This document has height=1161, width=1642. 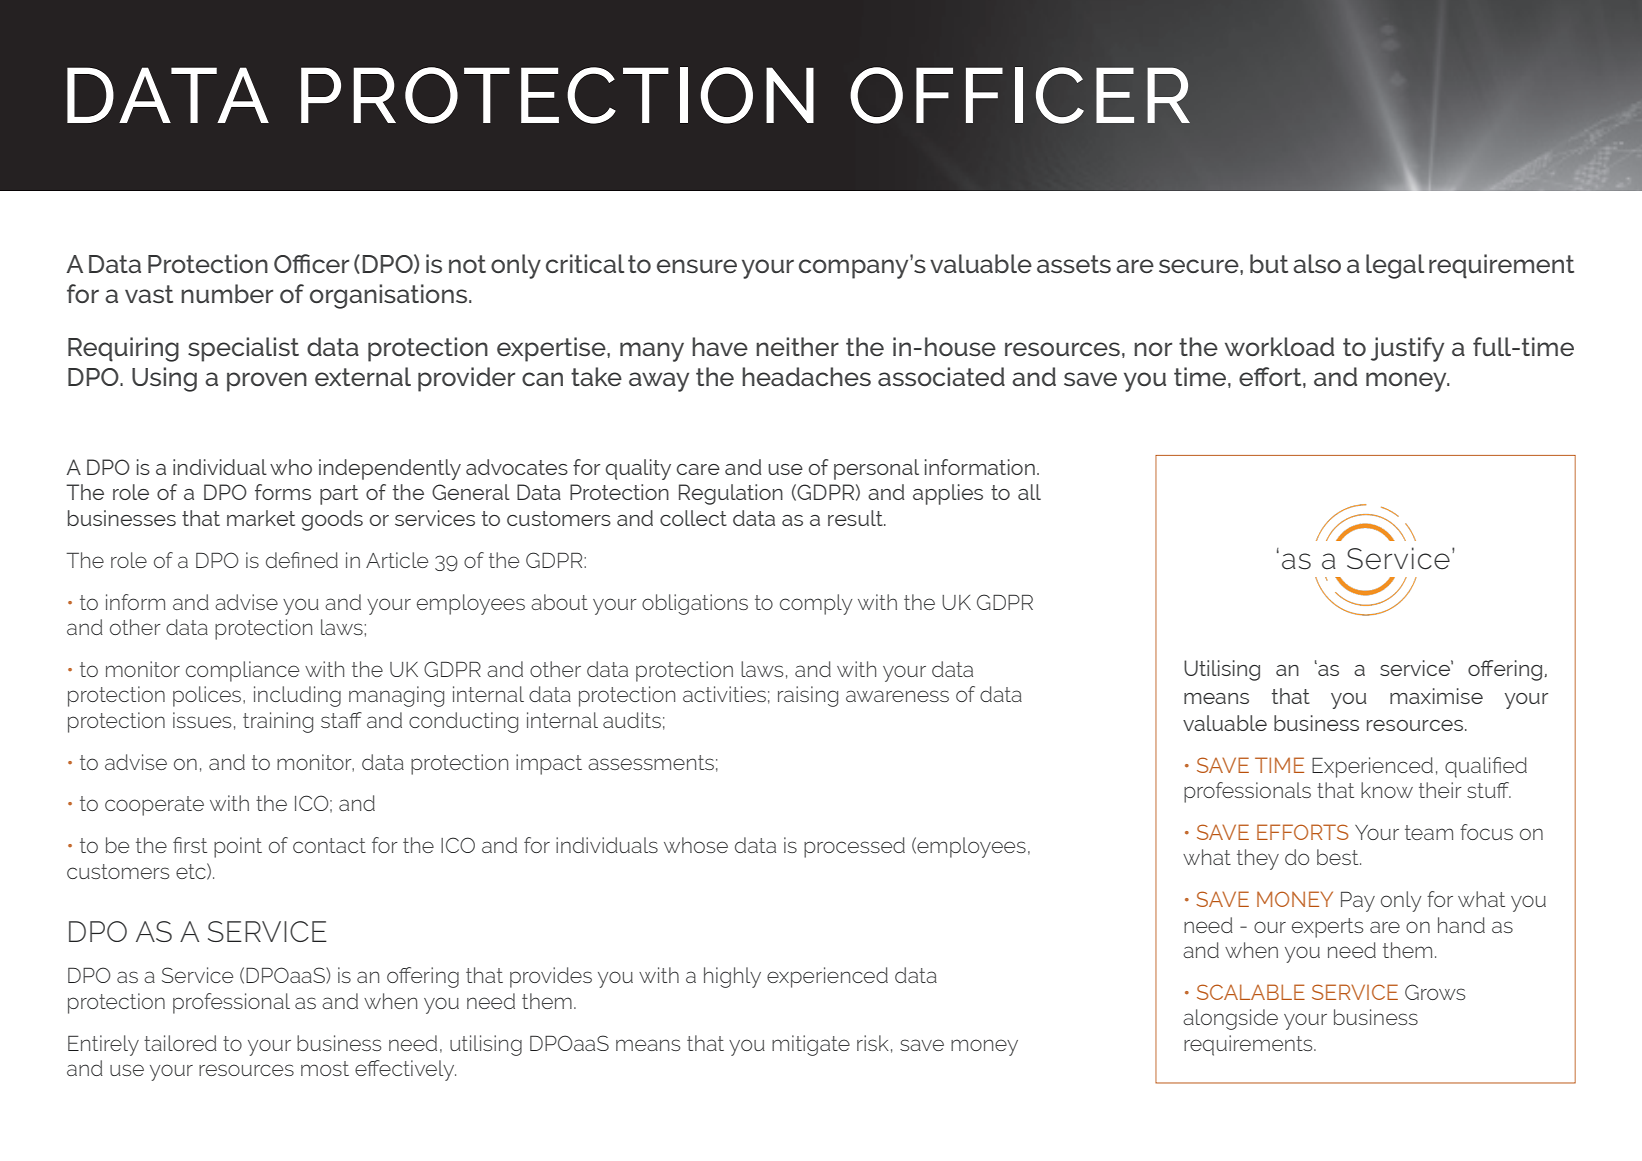 What do you see at coordinates (697, 266) in the document?
I see `ensure` at bounding box center [697, 266].
